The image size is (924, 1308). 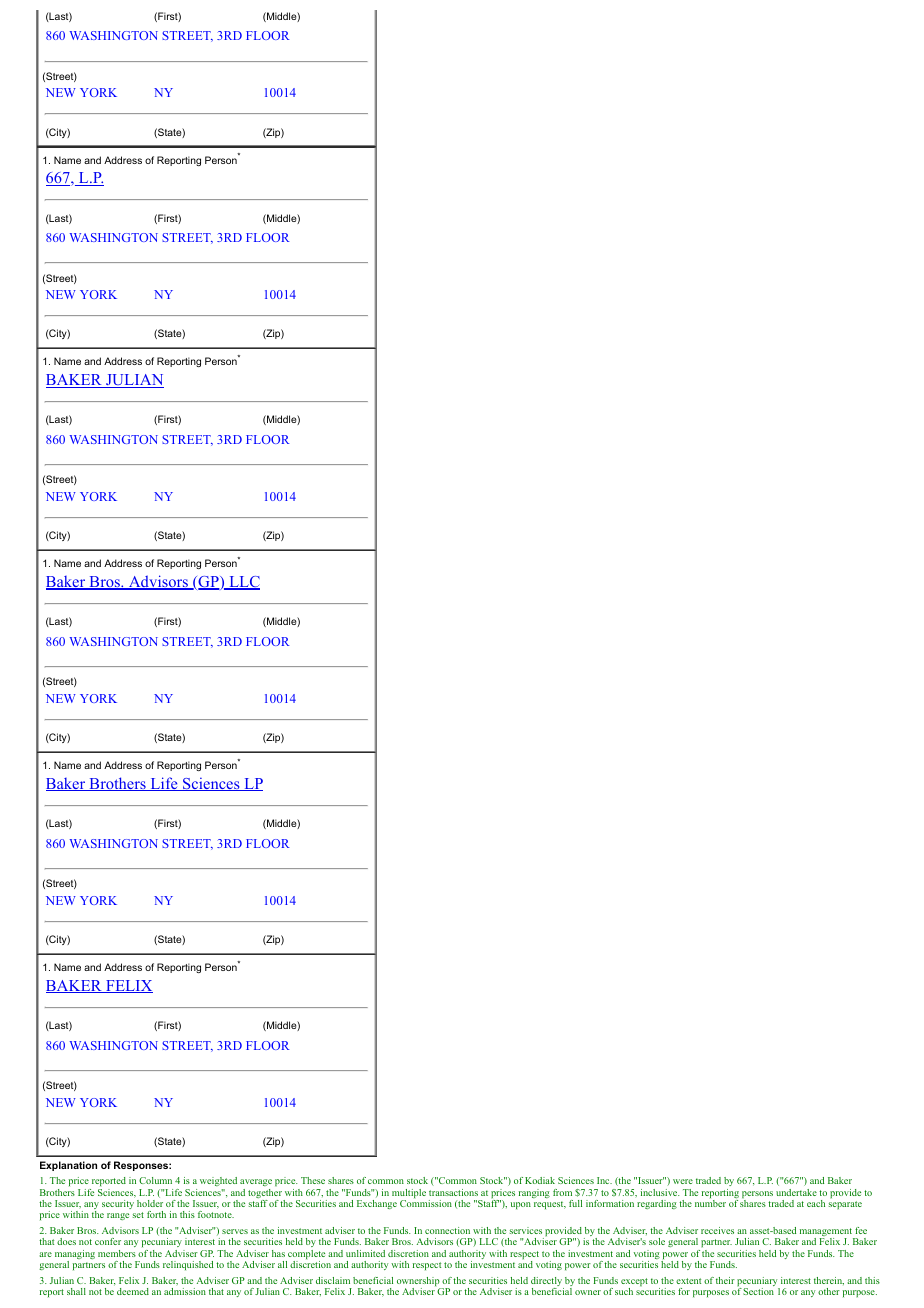 I want to click on members, so click(x=117, y=1253).
